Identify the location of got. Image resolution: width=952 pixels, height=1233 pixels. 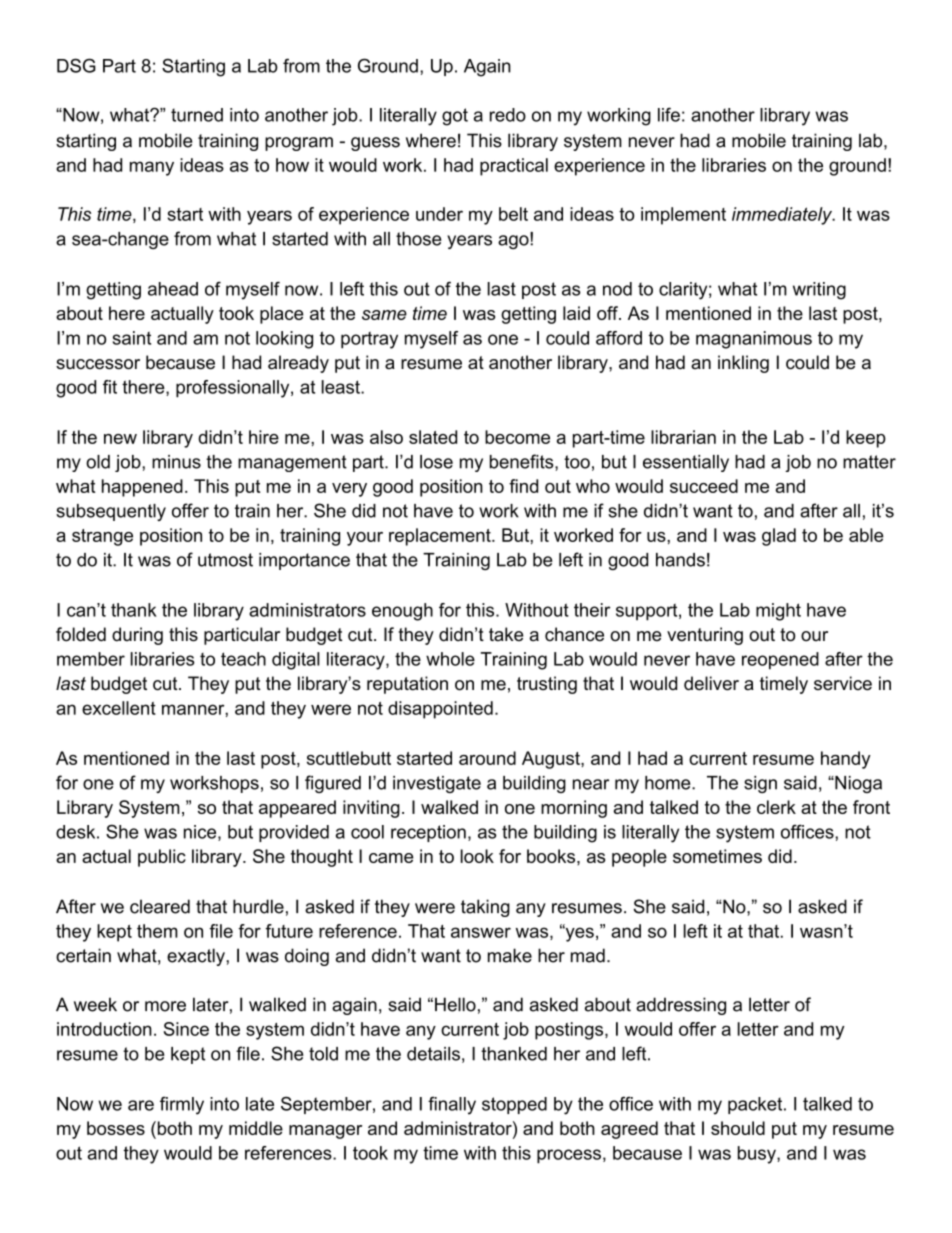
(455, 117).
